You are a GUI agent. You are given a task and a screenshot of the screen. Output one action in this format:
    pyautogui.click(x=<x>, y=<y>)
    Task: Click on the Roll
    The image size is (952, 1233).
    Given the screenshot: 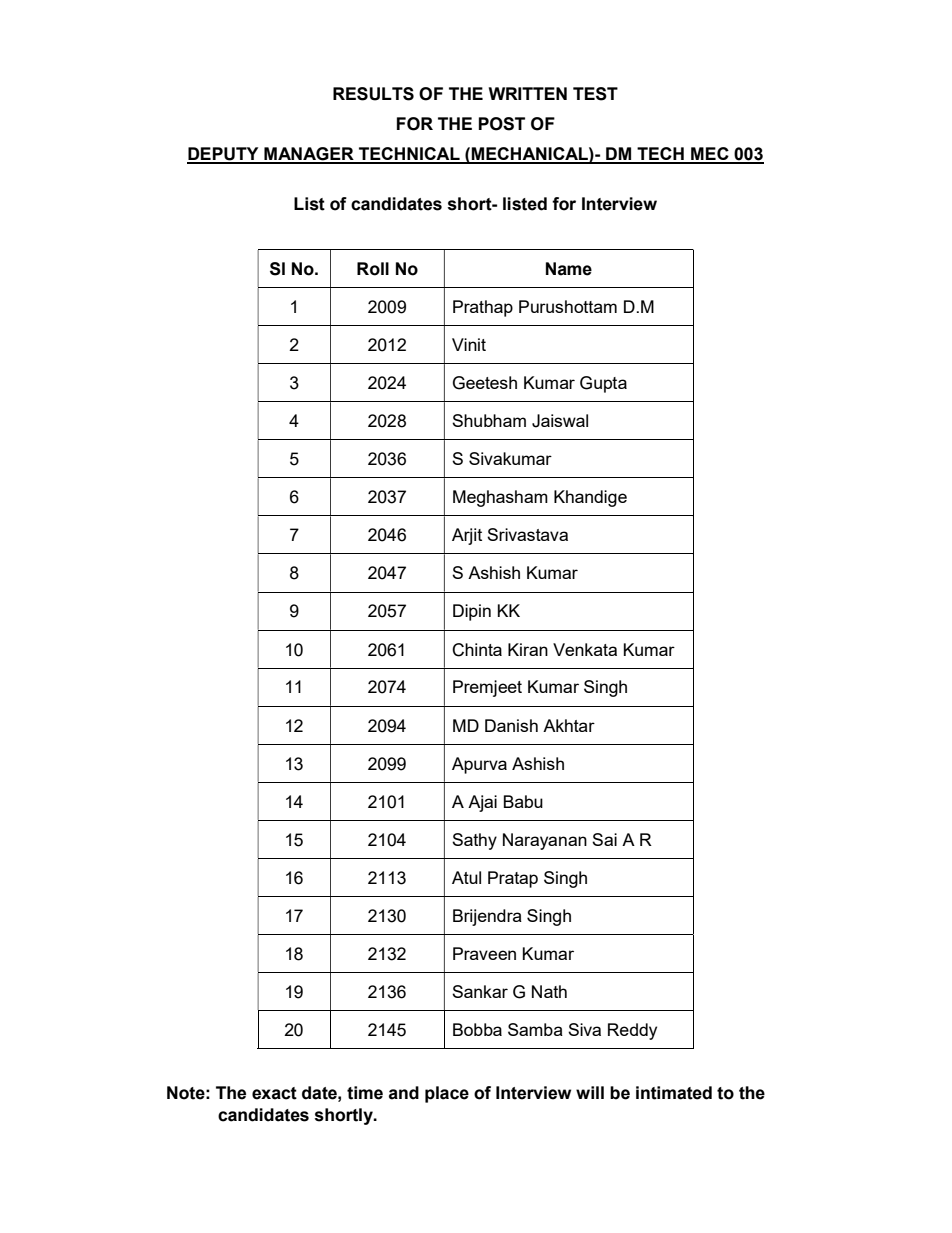 What is the action you would take?
    pyautogui.click(x=373, y=269)
